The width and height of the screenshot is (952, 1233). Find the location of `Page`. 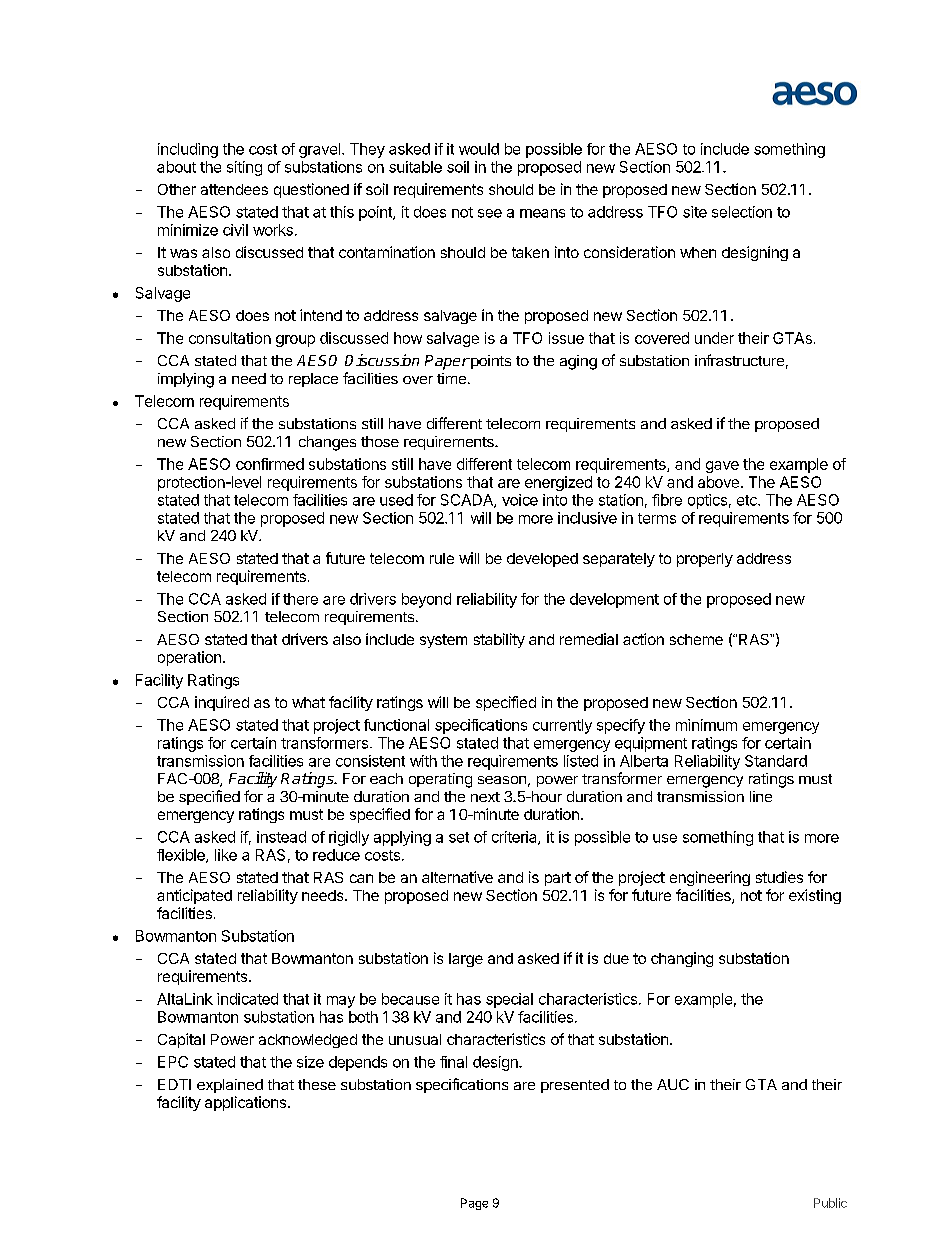

Page is located at coordinates (474, 1204).
